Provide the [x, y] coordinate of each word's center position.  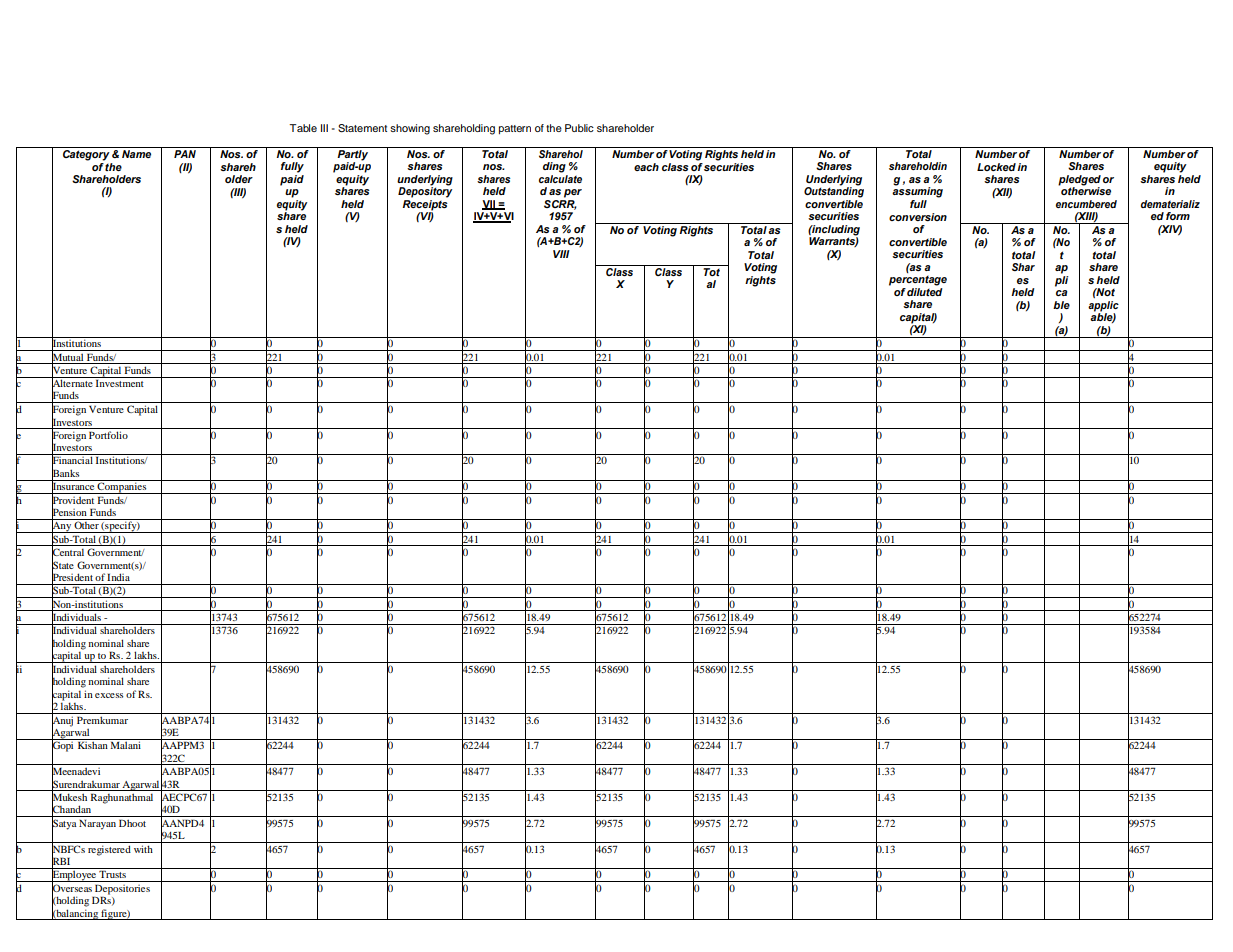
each [646, 167]
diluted [925, 290]
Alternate [72, 383]
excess [109, 695]
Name [136, 154]
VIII [561, 254]
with [143, 849]
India [118, 577]
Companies [122, 487]
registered [109, 850]
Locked [996, 167]
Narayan [97, 824]
